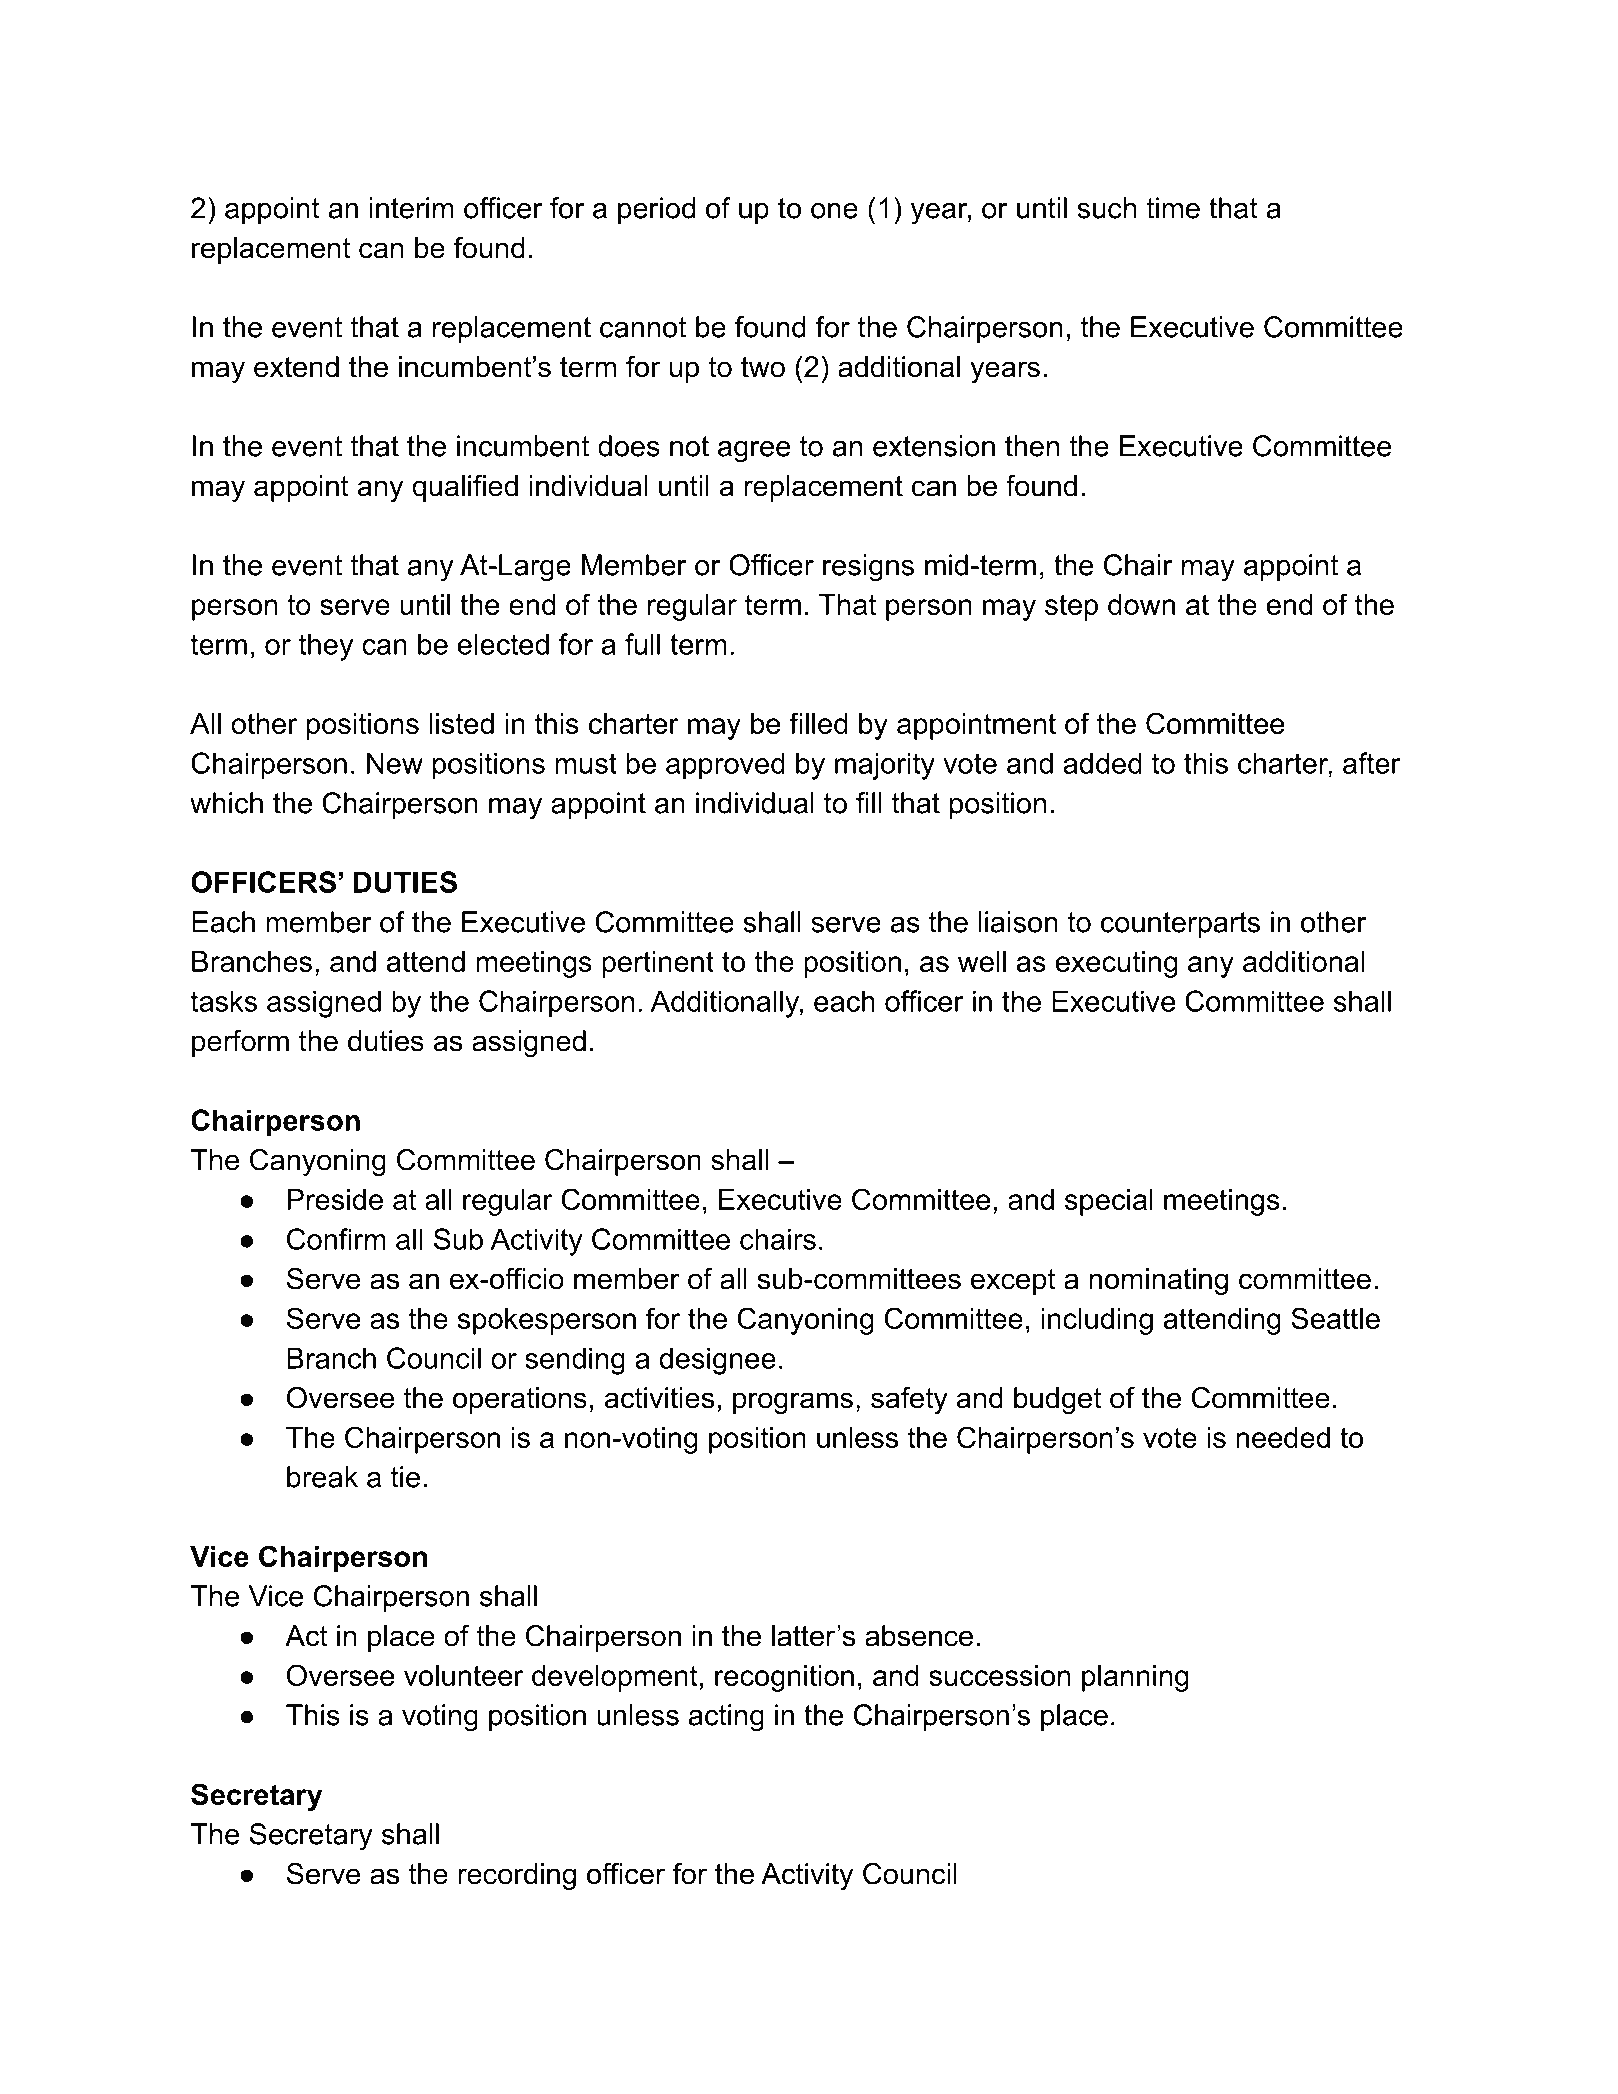 Image resolution: width=1618 pixels, height=2094 pixels. Describe the element at coordinates (326, 647) in the document. I see `they` at that location.
